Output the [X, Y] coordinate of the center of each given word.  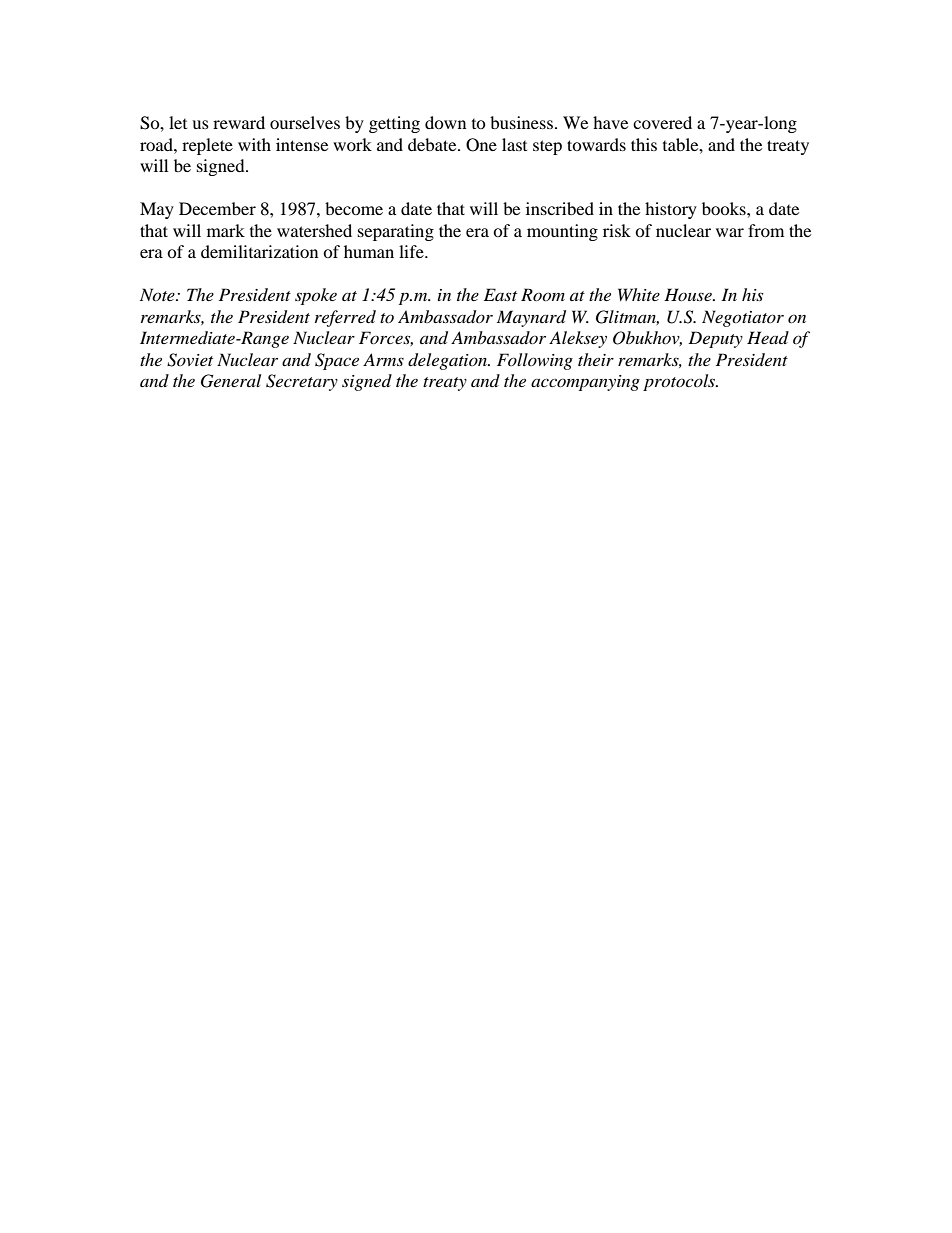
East [500, 294]
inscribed [560, 208]
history [671, 210]
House [689, 294]
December [217, 208]
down [445, 122]
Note [158, 294]
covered [662, 122]
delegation [448, 361]
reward [239, 122]
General [231, 381]
